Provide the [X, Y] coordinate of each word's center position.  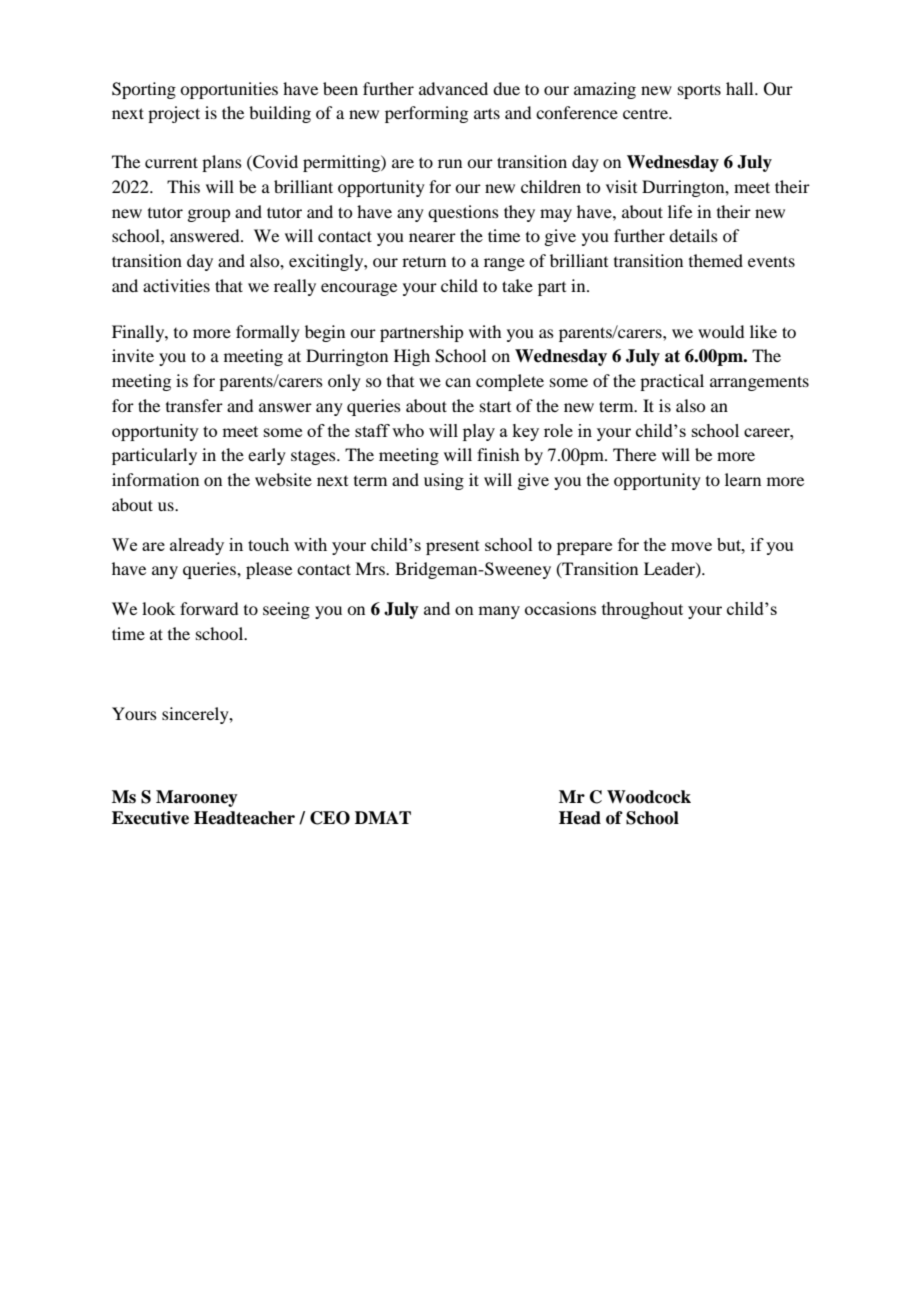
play [479, 432]
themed [716, 260]
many [499, 612]
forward [209, 608]
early [267, 456]
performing [426, 114]
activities [176, 285]
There [634, 454]
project [174, 114]
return [424, 261]
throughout [642, 610]
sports [699, 91]
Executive [150, 818]
